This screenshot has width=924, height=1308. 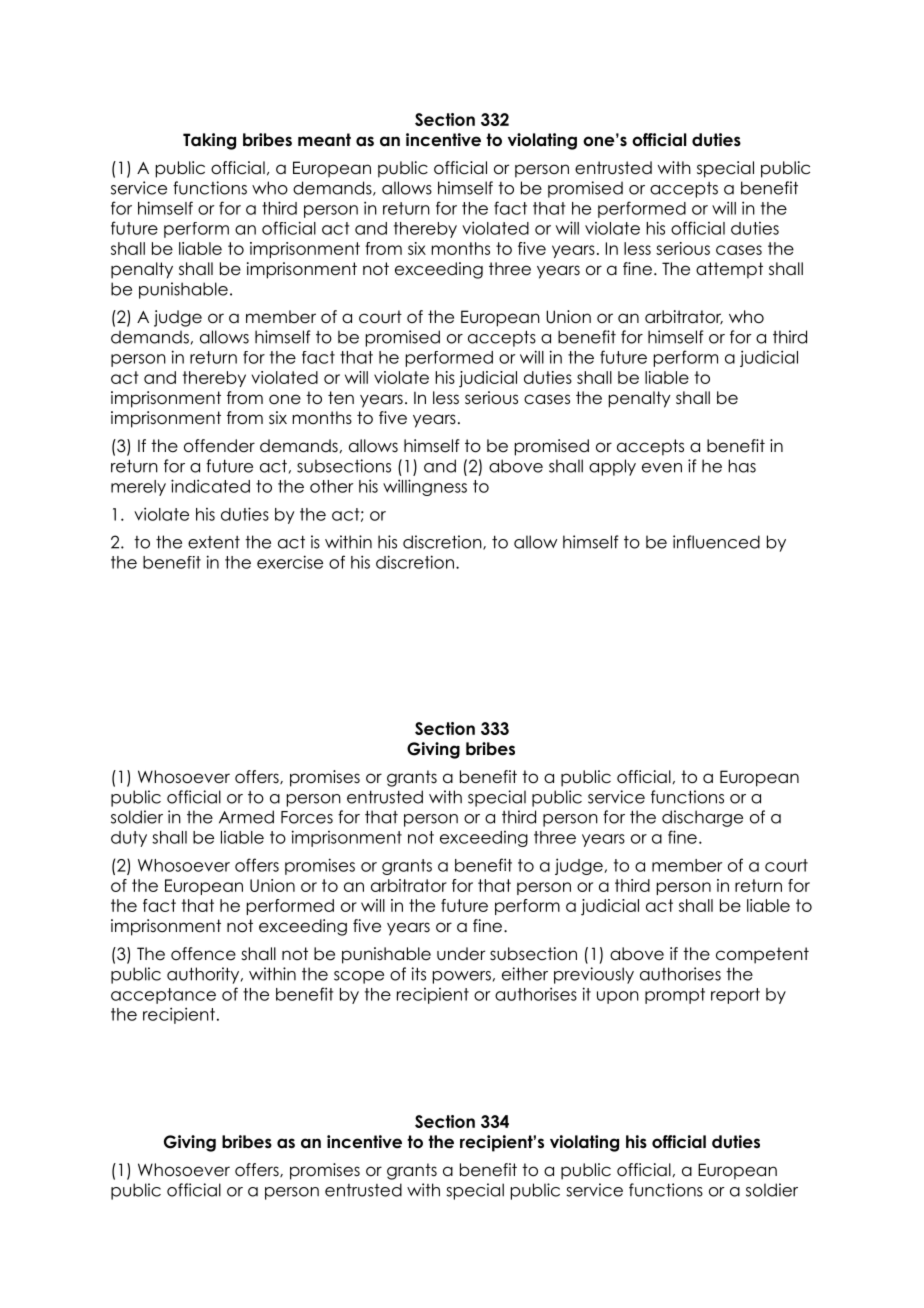 What do you see at coordinates (307, 817) in the screenshot?
I see `Forces` at bounding box center [307, 817].
